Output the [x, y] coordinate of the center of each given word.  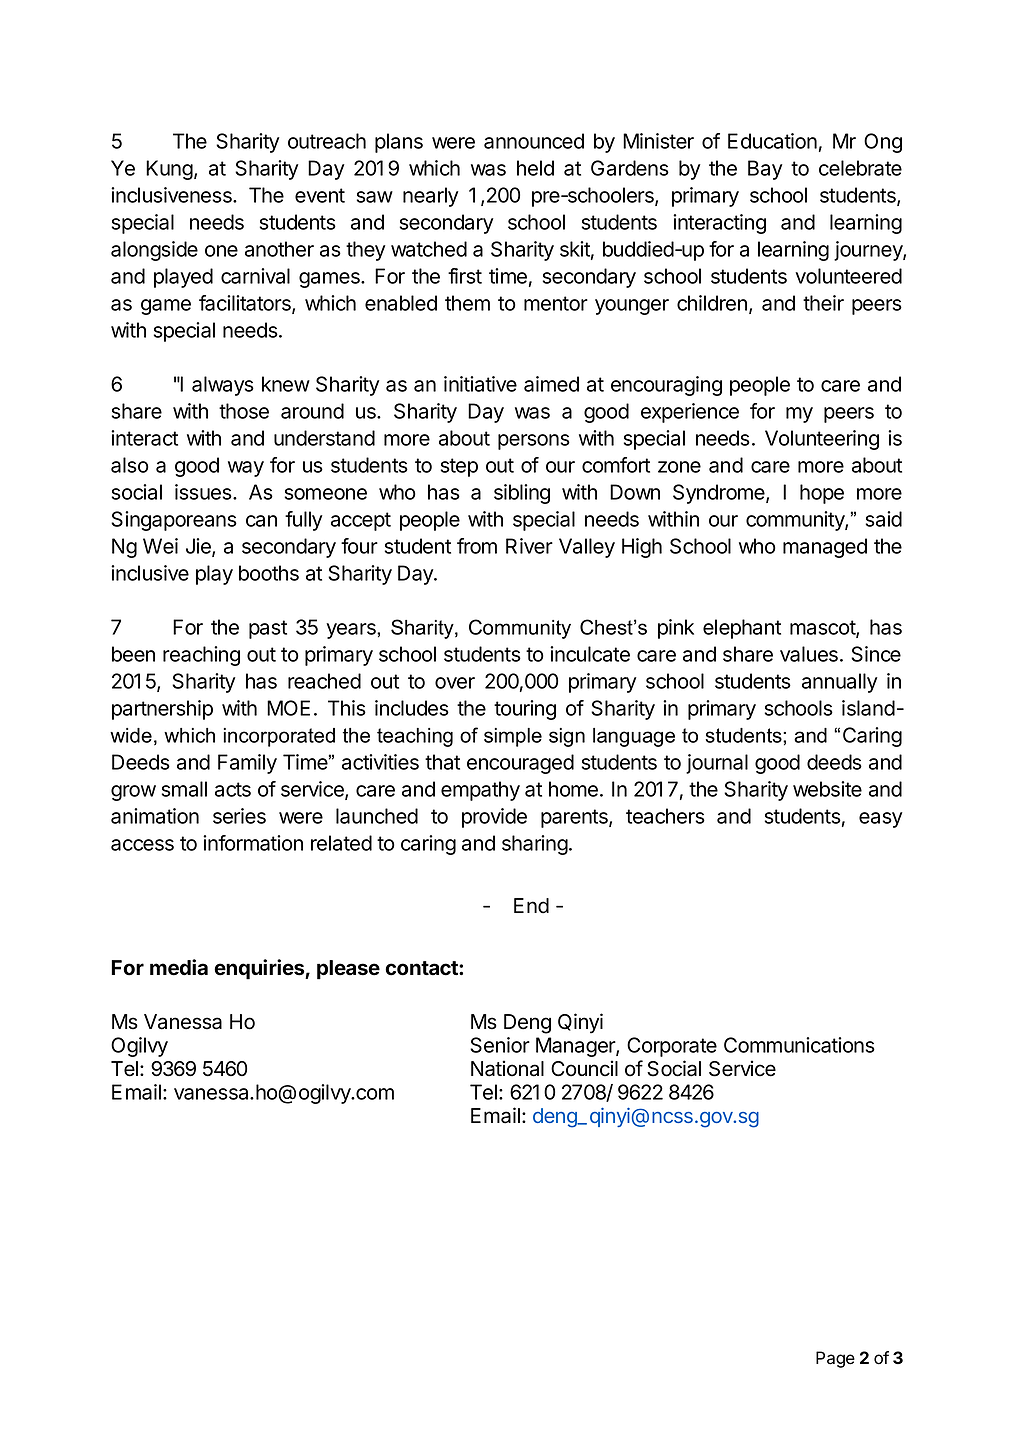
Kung [169, 170]
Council [584, 1068]
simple [513, 737]
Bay [765, 170]
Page [835, 1359]
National [507, 1068]
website [827, 789]
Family [247, 764]
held [535, 168]
